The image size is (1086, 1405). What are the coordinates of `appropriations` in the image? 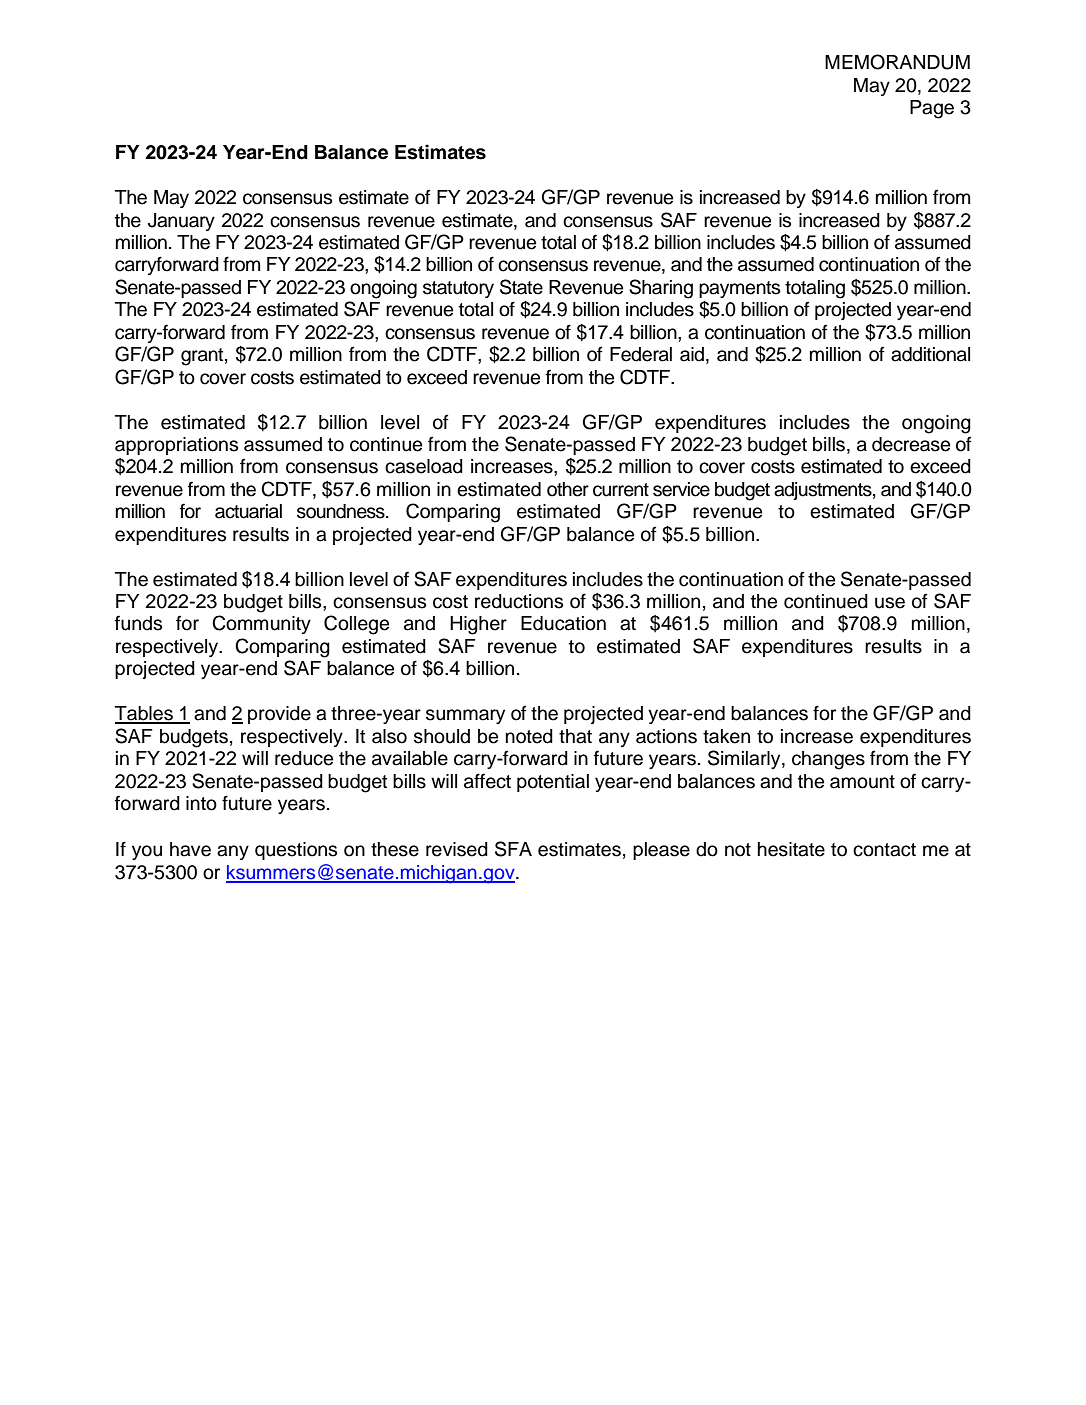 It's located at (176, 446).
